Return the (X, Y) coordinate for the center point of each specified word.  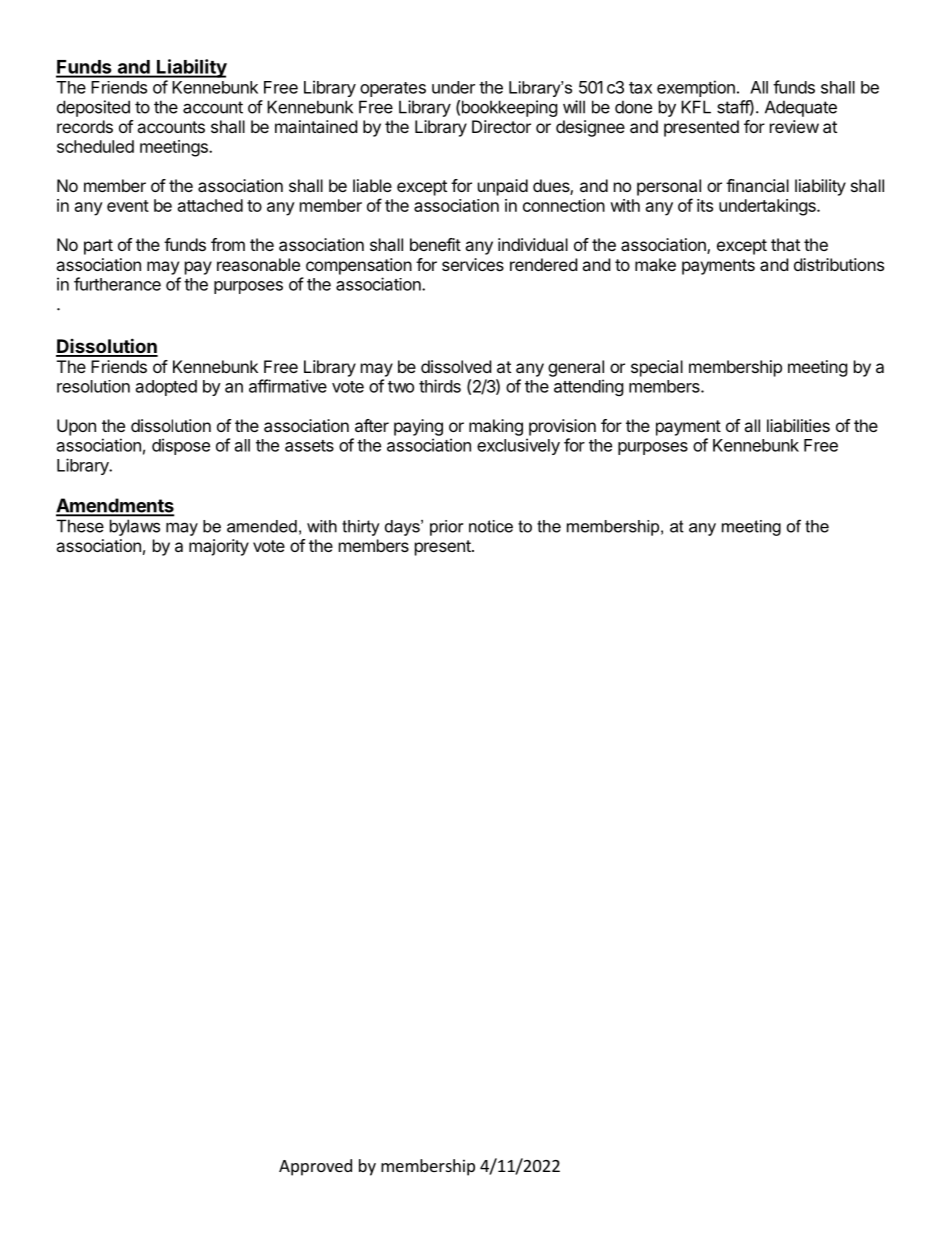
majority (219, 547)
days (403, 528)
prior (446, 528)
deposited (93, 108)
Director (501, 126)
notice (491, 526)
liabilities (798, 425)
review (794, 126)
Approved (315, 1167)
